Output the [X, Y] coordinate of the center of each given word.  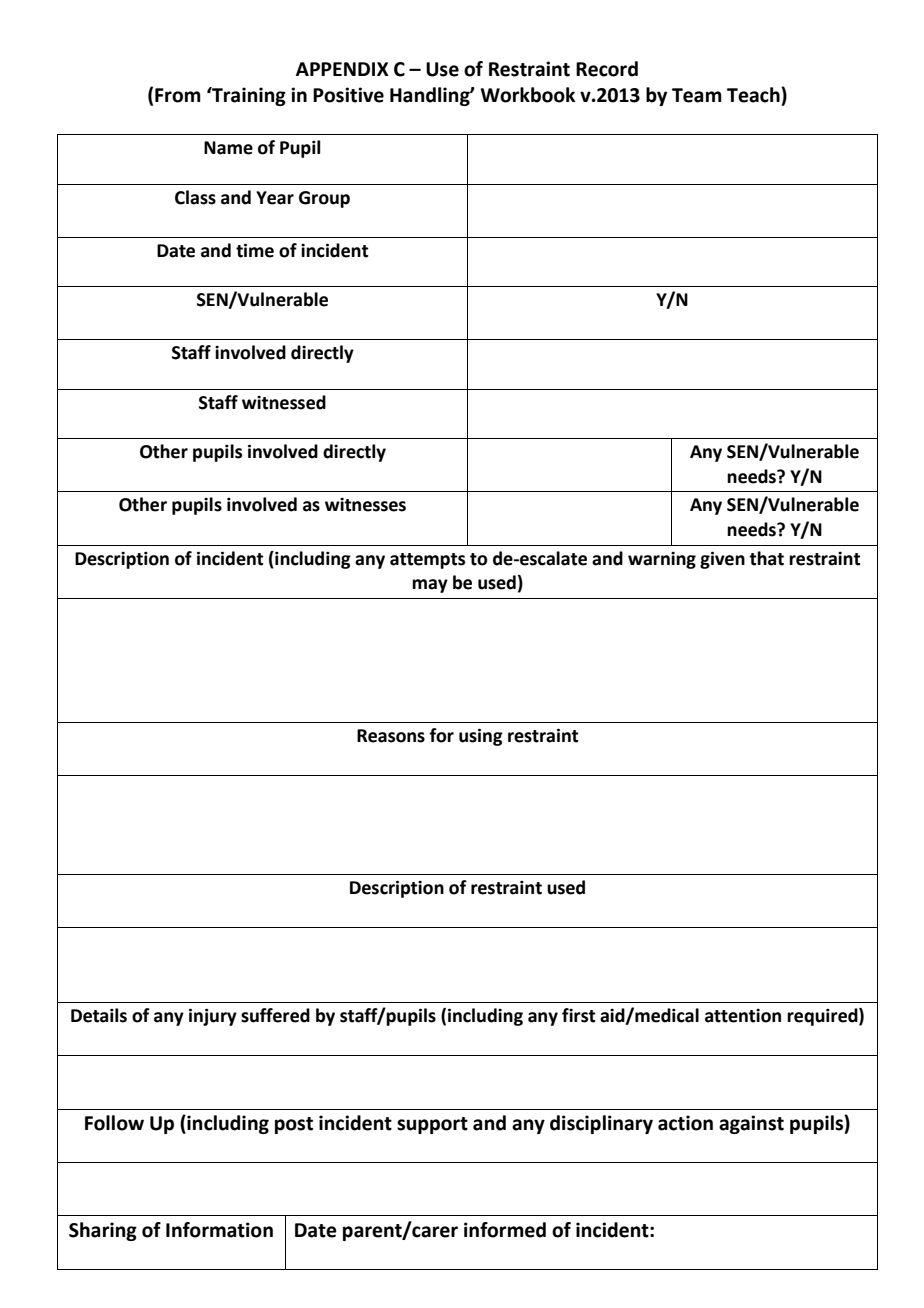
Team [697, 95]
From [178, 95]
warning [662, 560]
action [685, 1123]
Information [219, 1230]
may [430, 586]
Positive [348, 95]
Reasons [391, 736]
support [432, 1125]
